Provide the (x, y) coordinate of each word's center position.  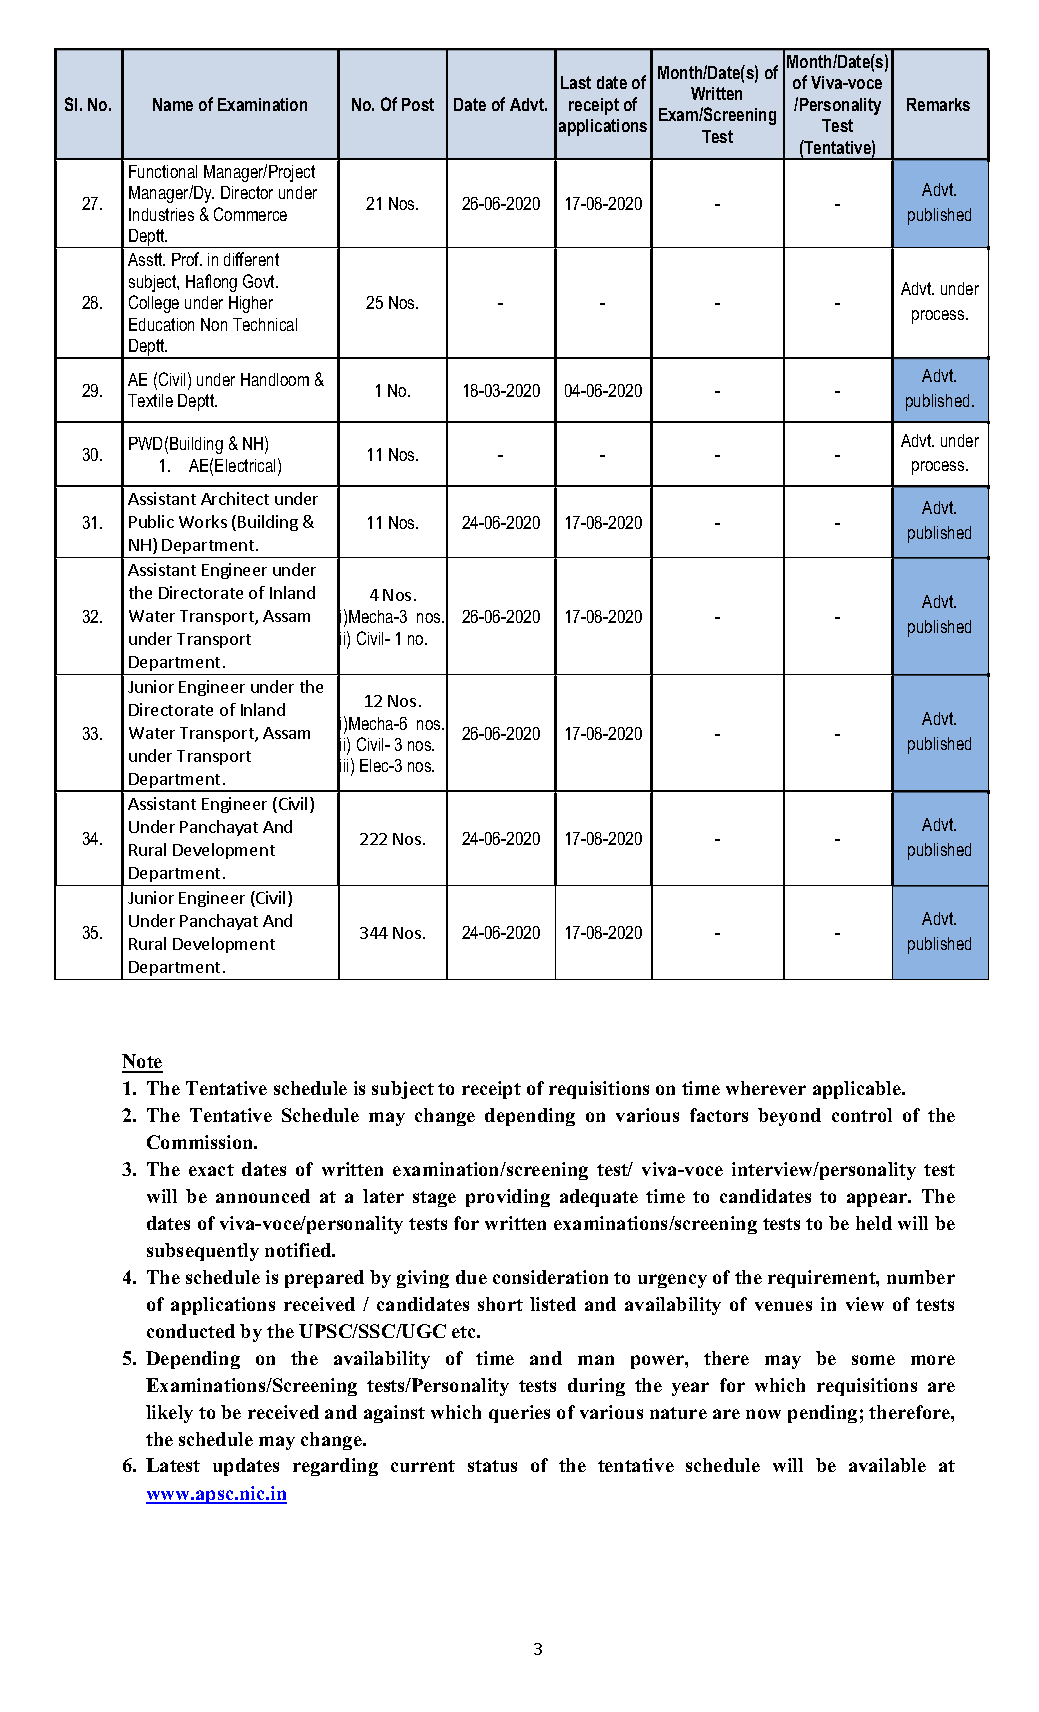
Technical (265, 324)
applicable (858, 1090)
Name (173, 104)
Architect (235, 498)
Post (418, 104)
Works (203, 521)
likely (169, 1414)
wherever (766, 1088)
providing (508, 1198)
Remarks (938, 104)
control (862, 1115)
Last (576, 82)
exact (211, 1170)
